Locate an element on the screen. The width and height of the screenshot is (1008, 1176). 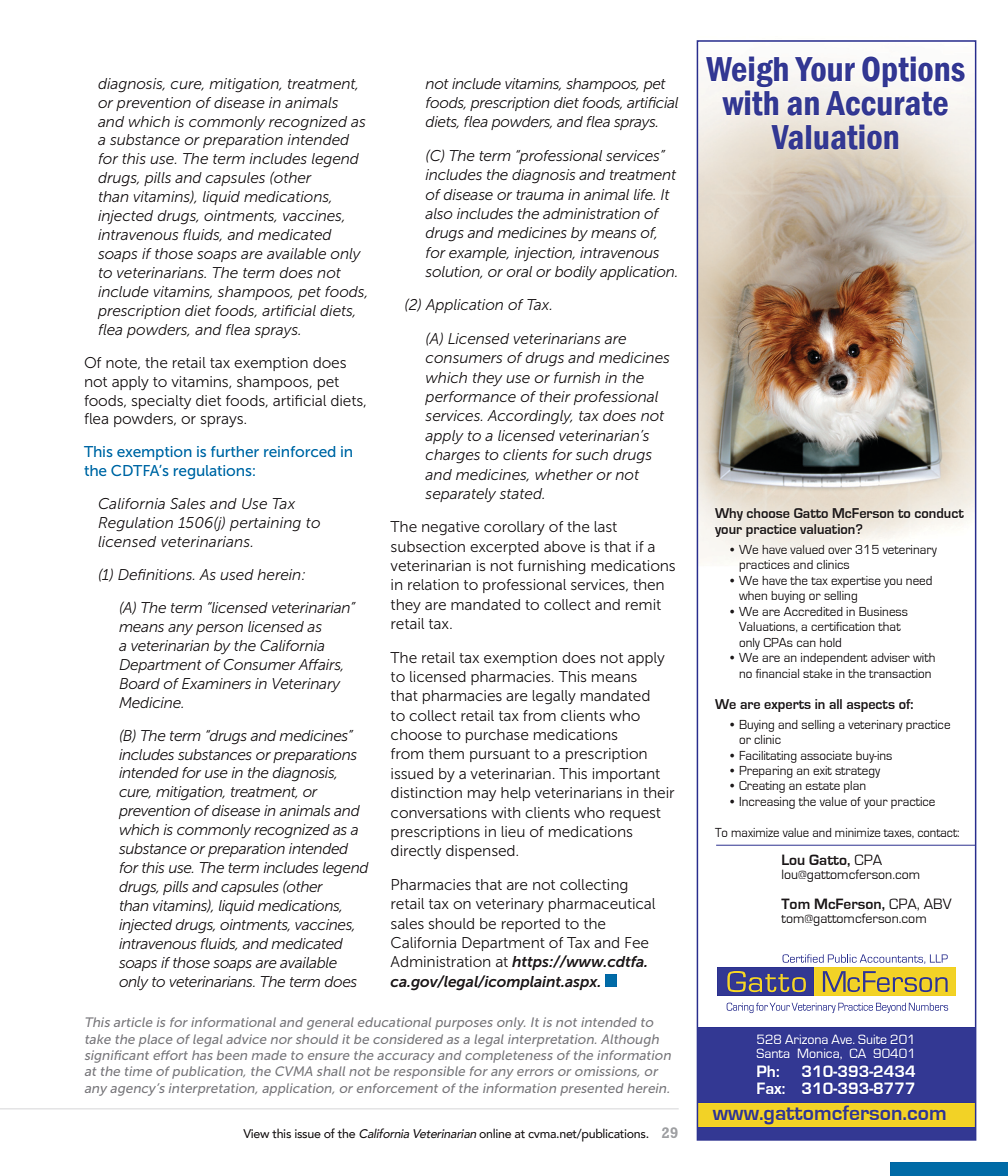
Examiners is located at coordinates (216, 683).
